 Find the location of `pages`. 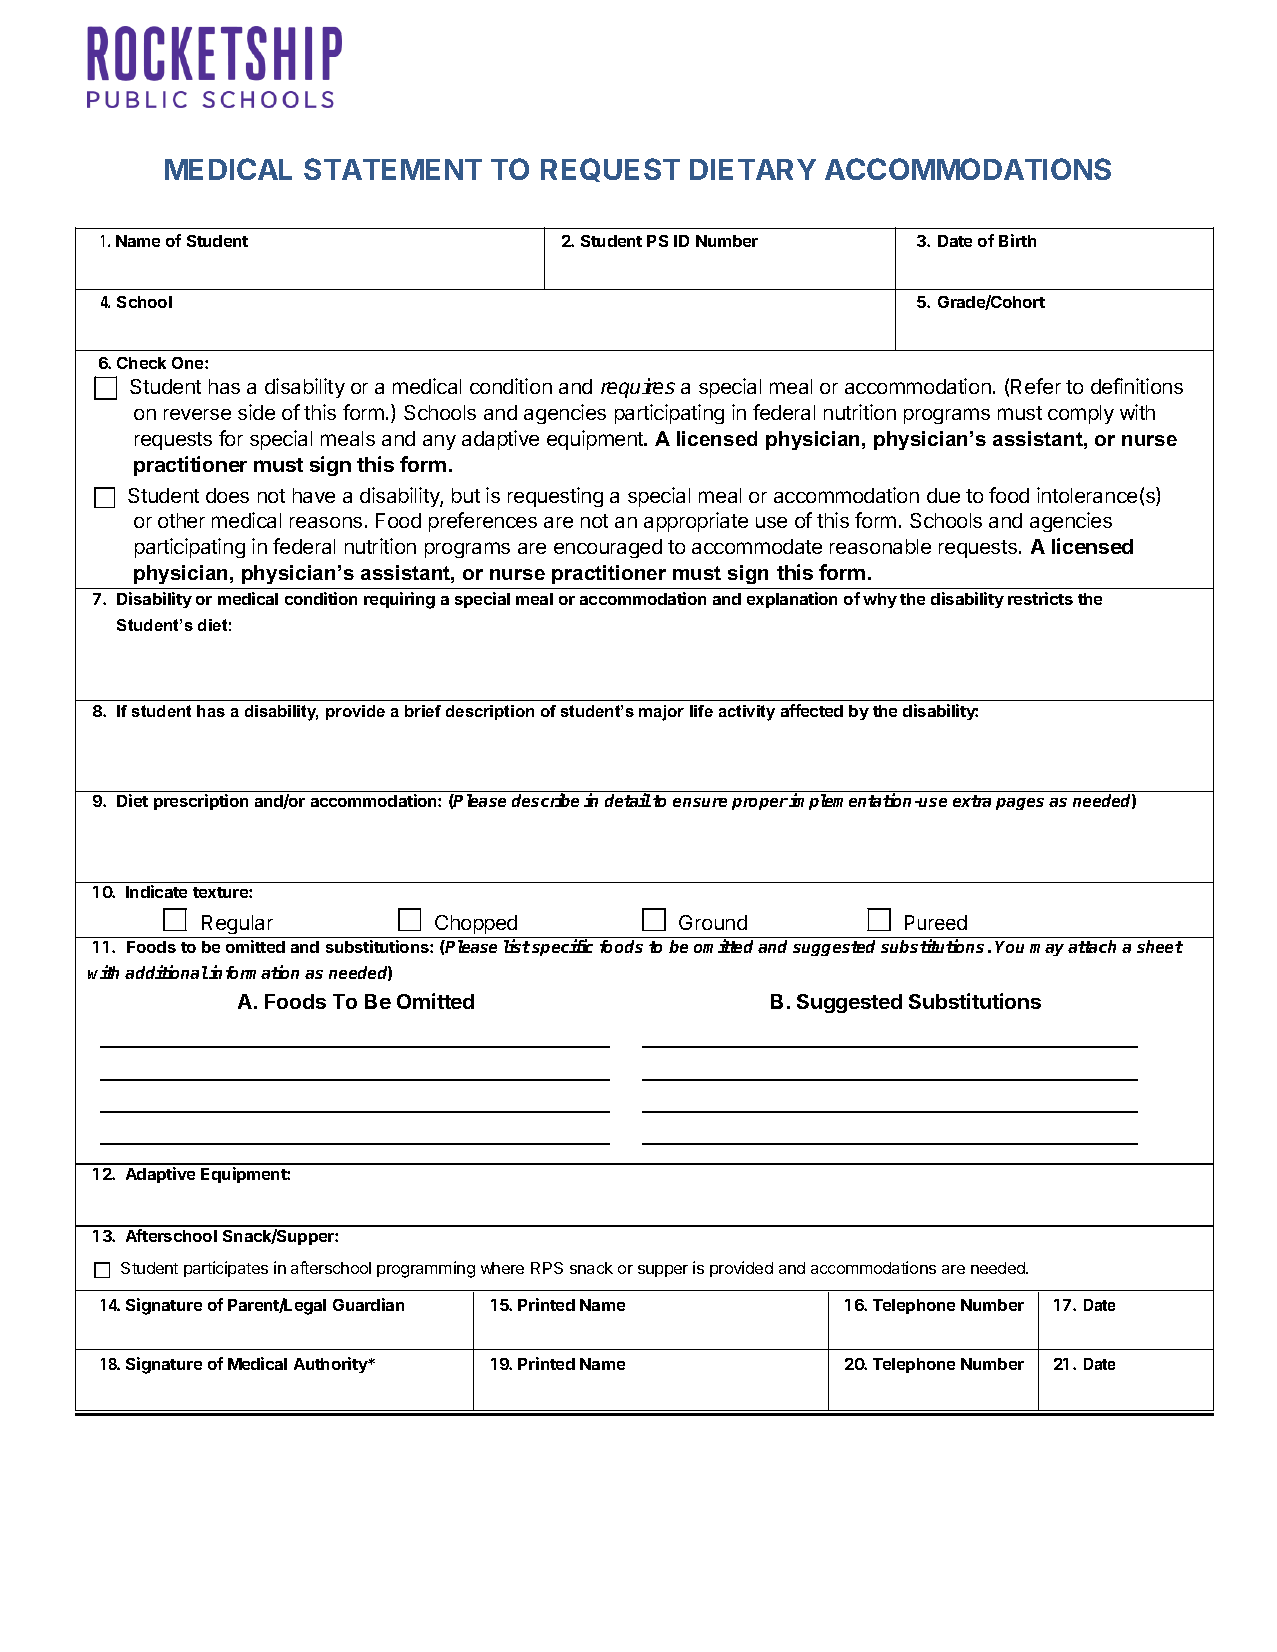

pages is located at coordinates (1020, 804).
